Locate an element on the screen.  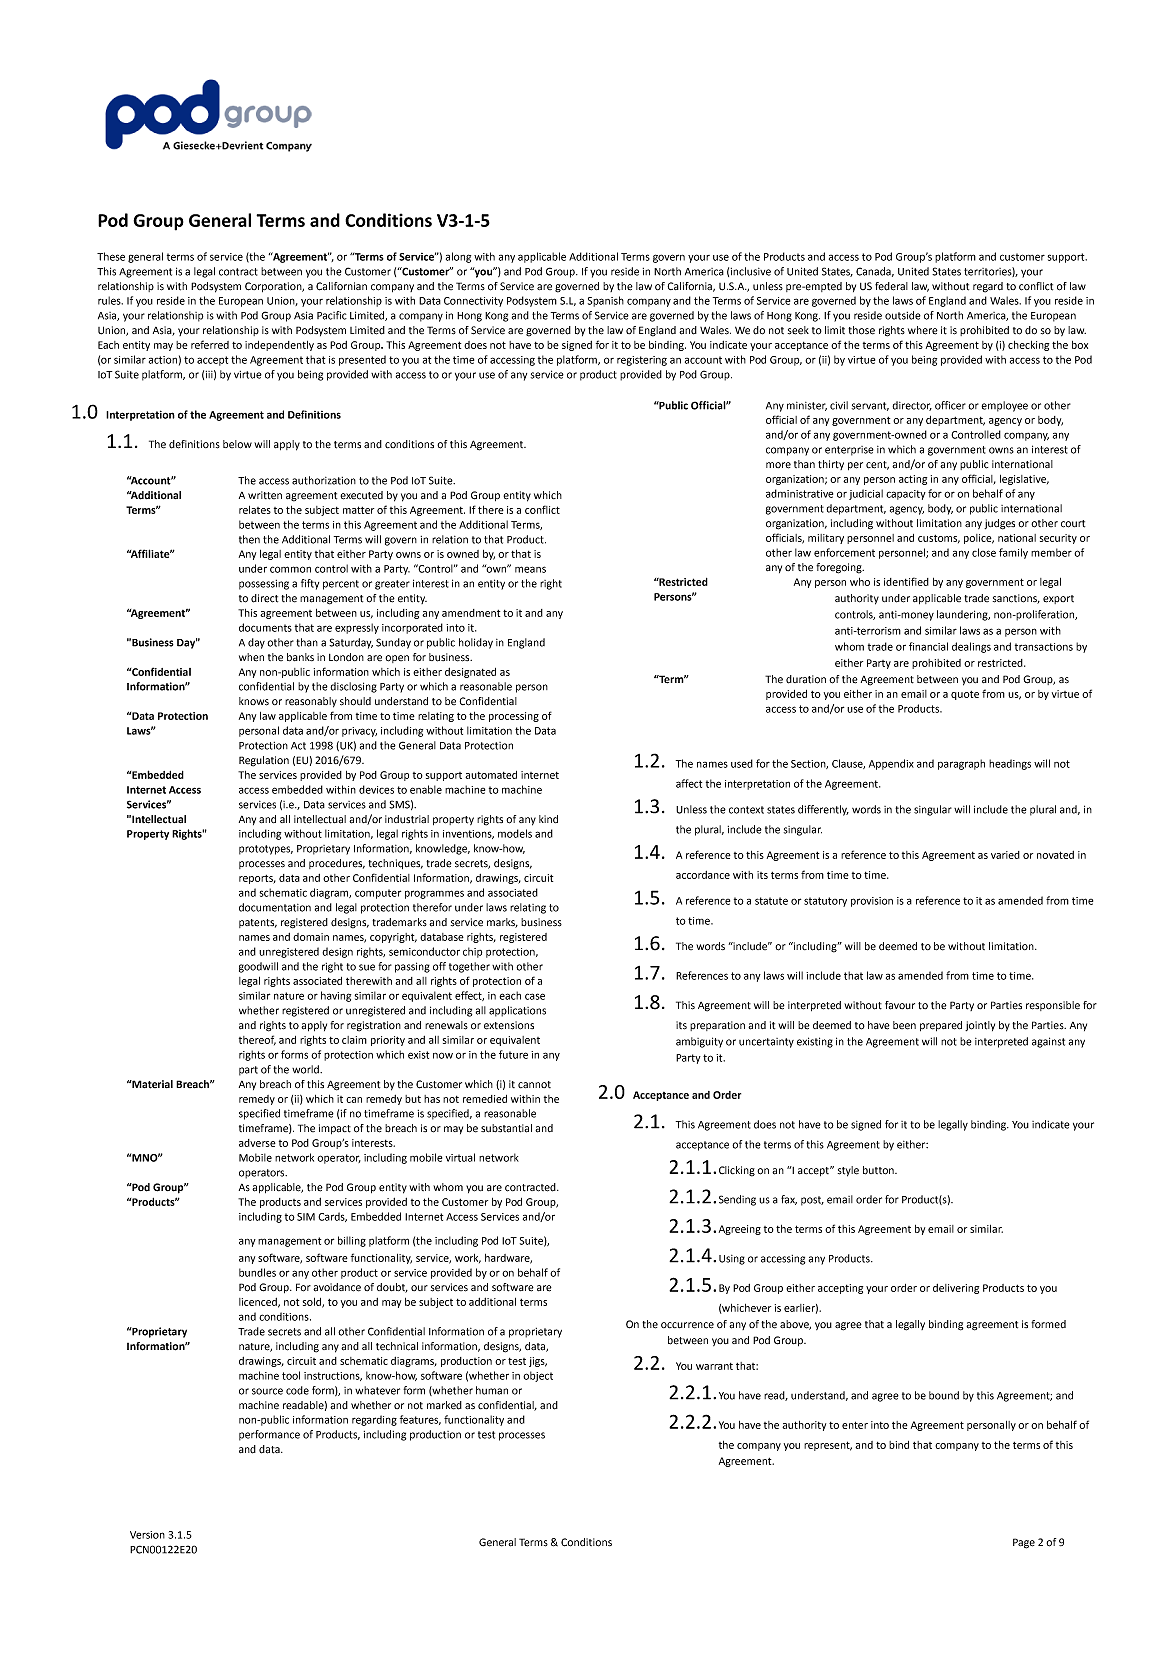
patents is located at coordinates (258, 923).
